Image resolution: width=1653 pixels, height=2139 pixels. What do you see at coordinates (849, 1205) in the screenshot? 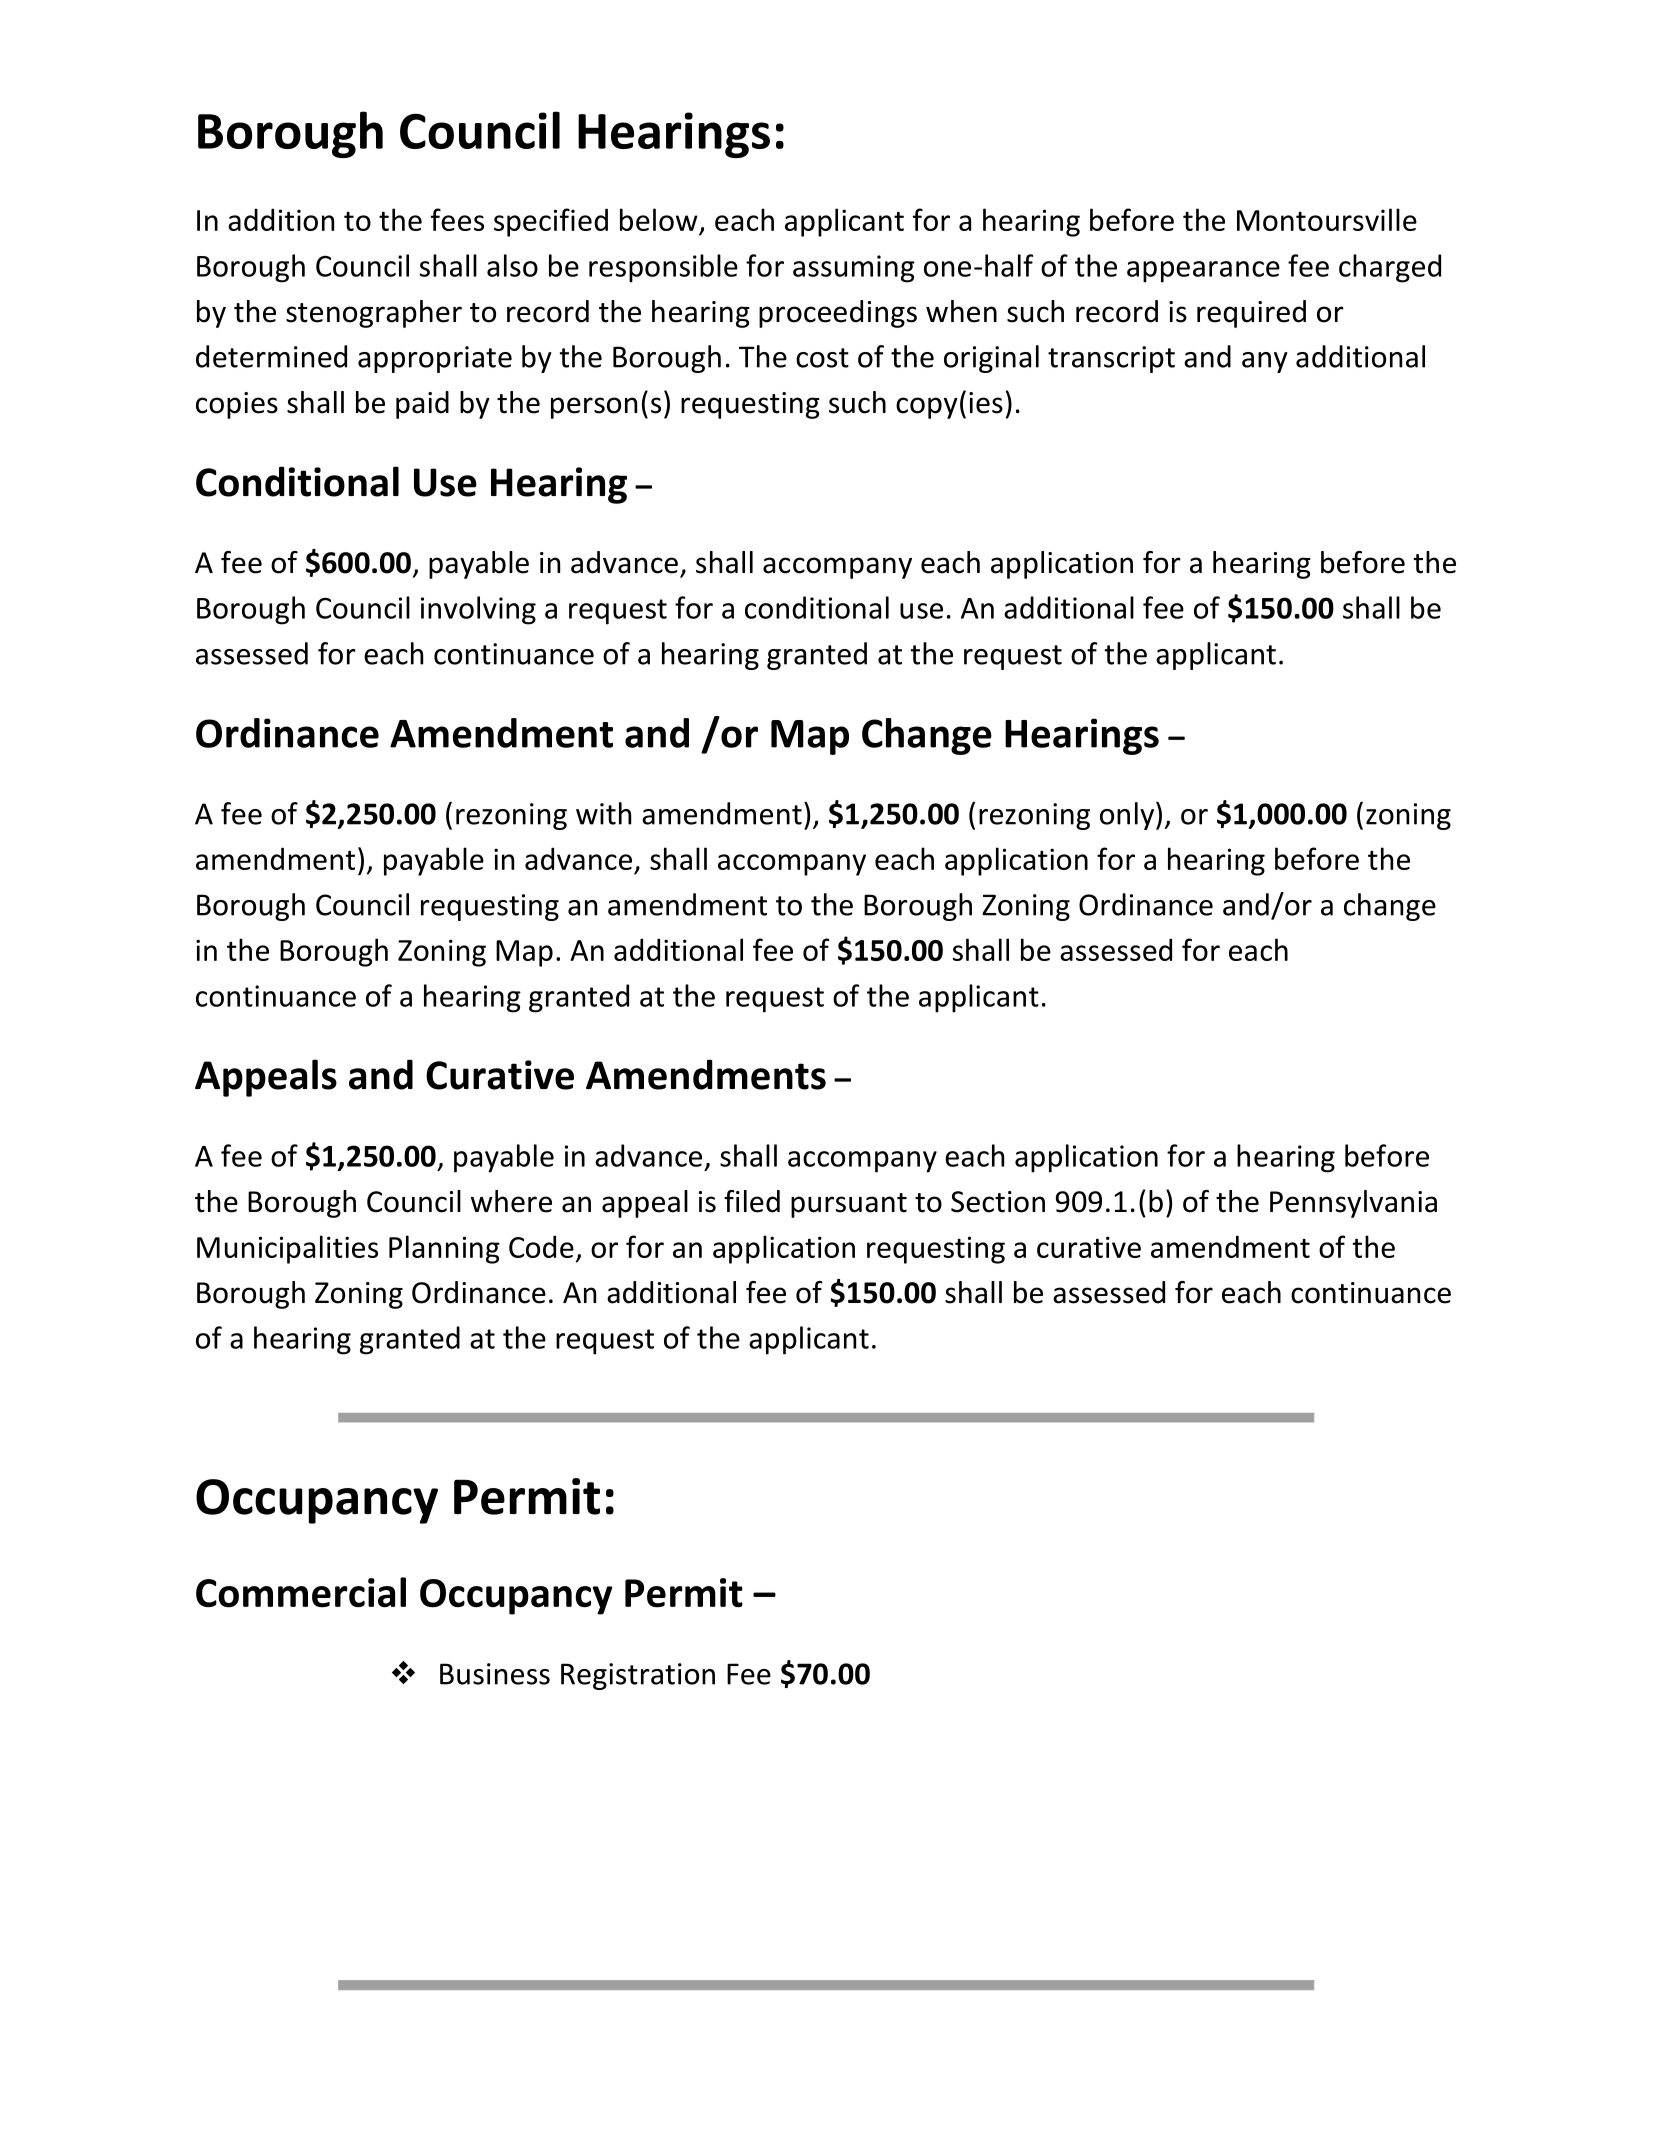
I see `pursuant` at bounding box center [849, 1205].
